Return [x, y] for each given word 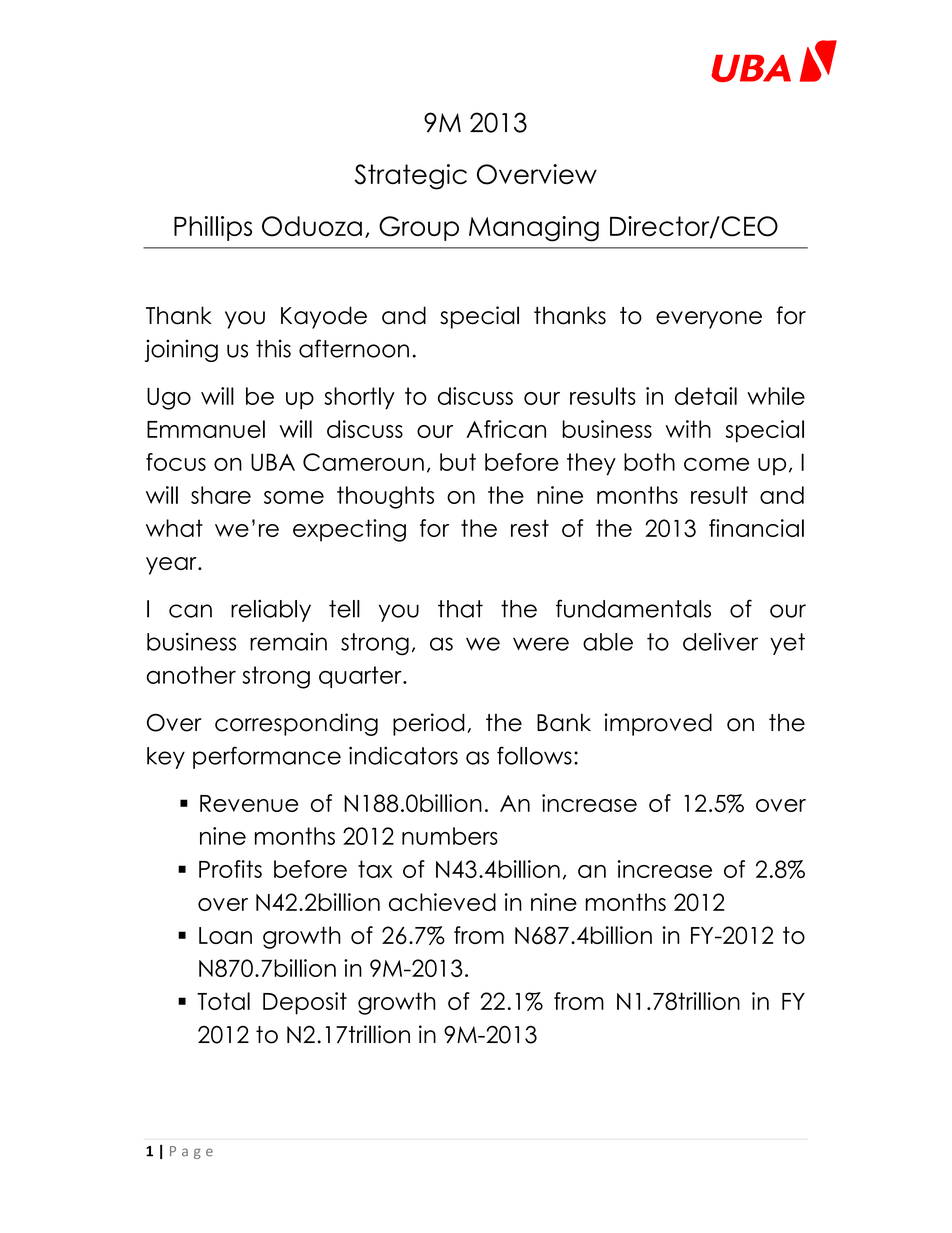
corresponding [296, 724]
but [458, 462]
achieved [442, 902]
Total [223, 1001]
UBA [273, 462]
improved [658, 724]
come [716, 464]
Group [419, 228]
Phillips [213, 228]
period [429, 724]
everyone [709, 320]
